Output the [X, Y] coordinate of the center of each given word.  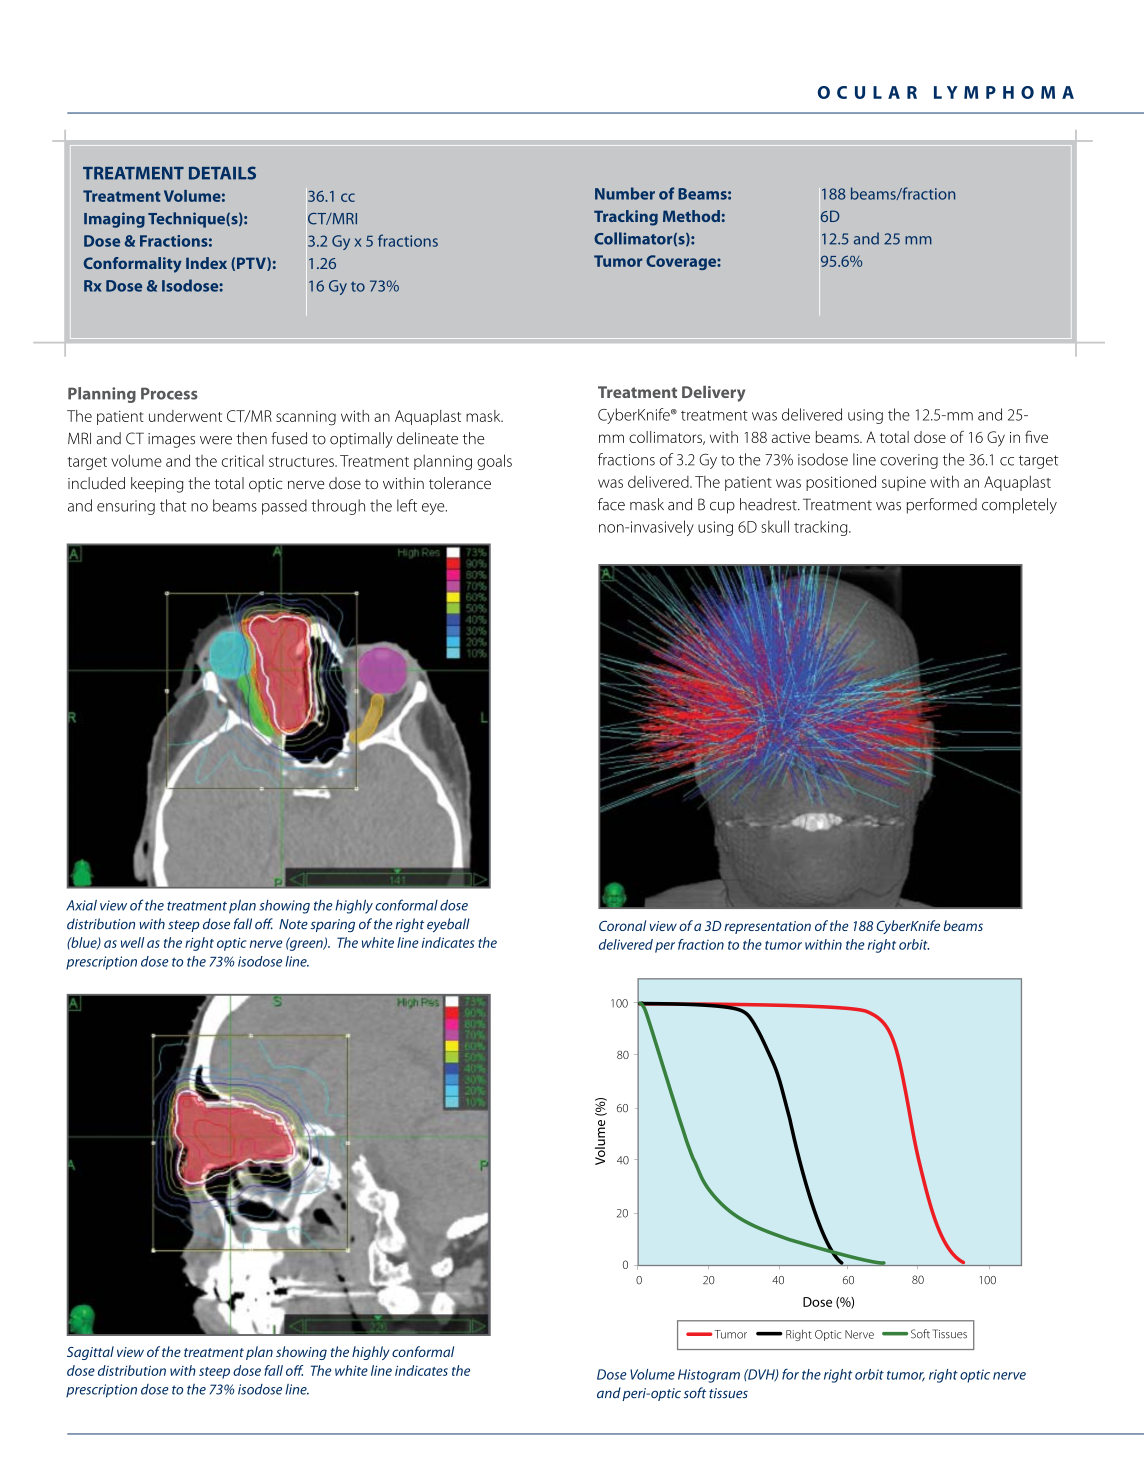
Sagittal [90, 1353]
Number [625, 193]
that [173, 505]
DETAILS [222, 173]
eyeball [448, 925]
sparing [332, 925]
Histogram [709, 1376]
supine [904, 483]
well [132, 942]
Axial [81, 905]
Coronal [622, 925]
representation [767, 927]
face [611, 504]
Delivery [713, 394]
